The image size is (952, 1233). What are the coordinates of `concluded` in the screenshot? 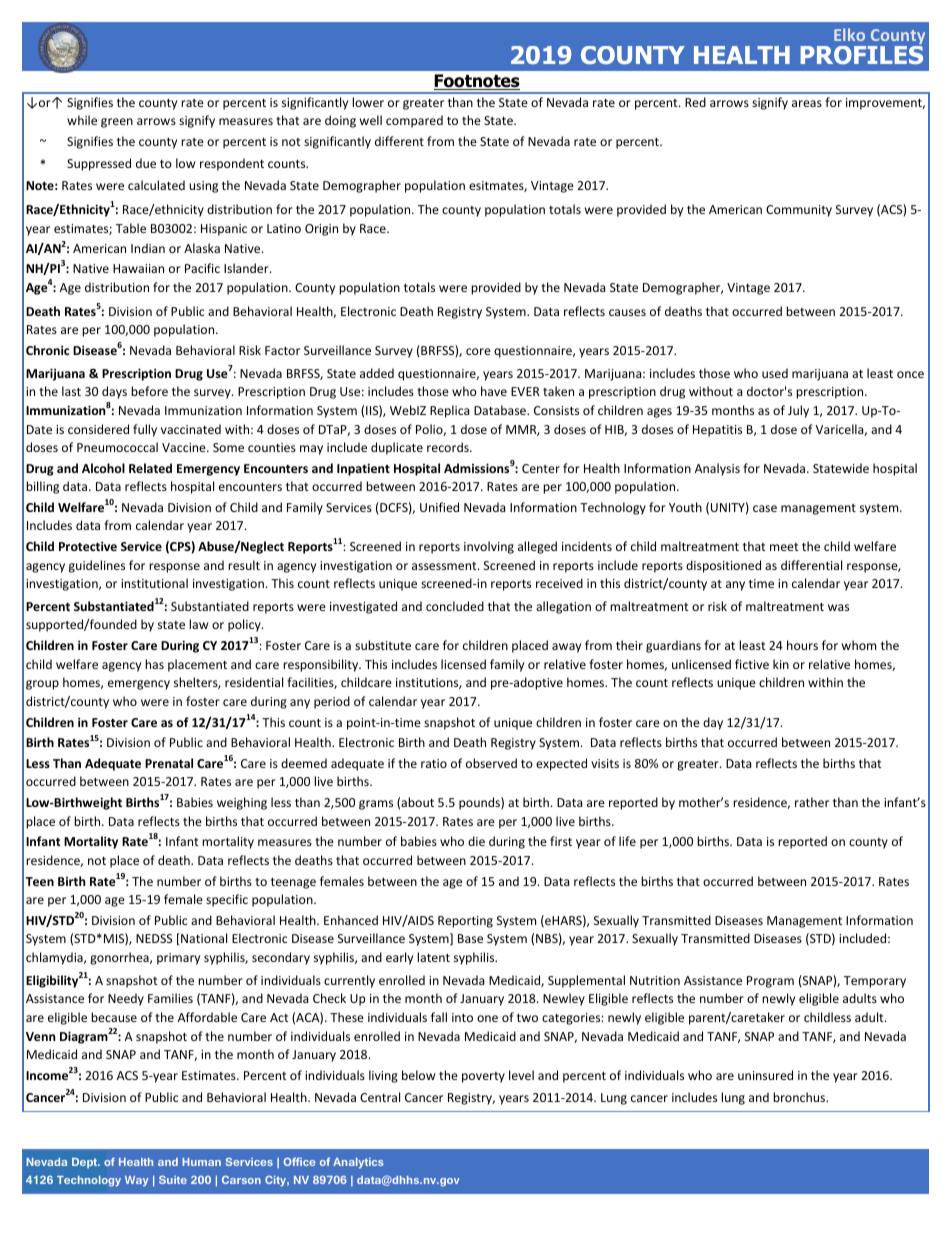 It's located at (455, 606).
